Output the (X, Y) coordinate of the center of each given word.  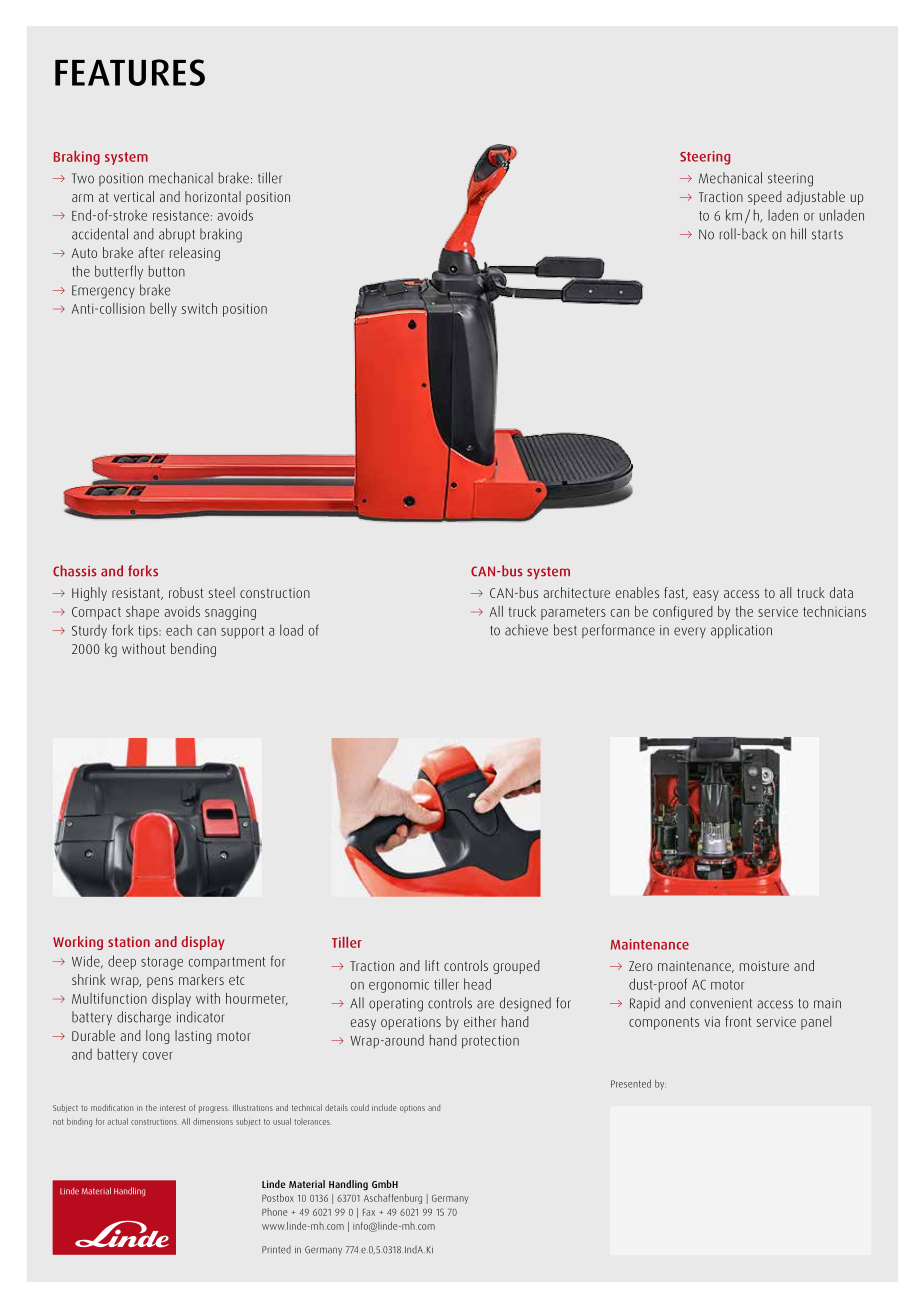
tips (149, 631)
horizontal (213, 196)
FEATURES (130, 72)
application (741, 631)
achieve (526, 630)
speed (765, 198)
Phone (274, 1212)
